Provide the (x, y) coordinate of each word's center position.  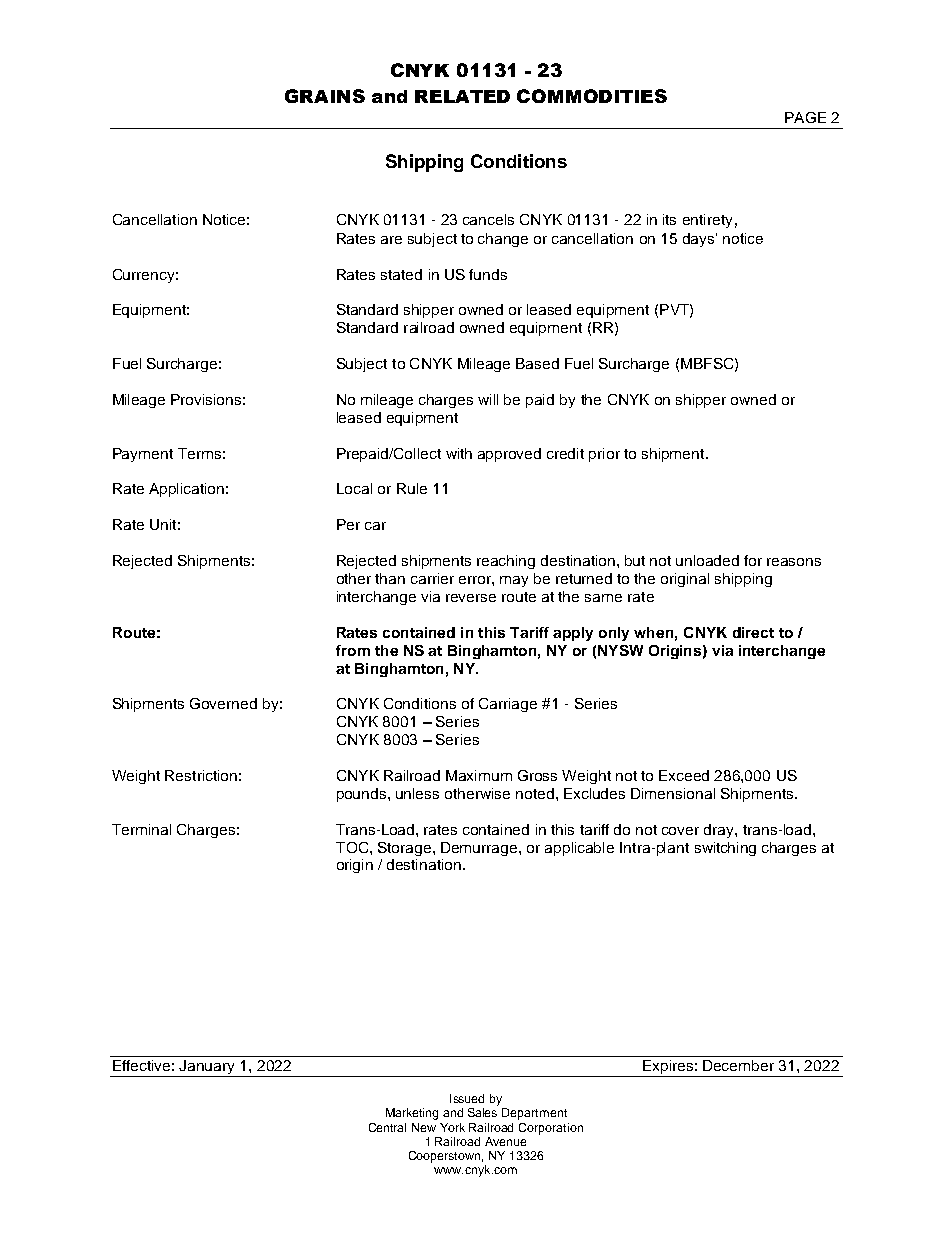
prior (604, 455)
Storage (406, 849)
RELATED (462, 96)
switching (725, 849)
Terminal (141, 829)
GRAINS (325, 96)
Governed (223, 703)
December (738, 1065)
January (208, 1068)
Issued (467, 1098)
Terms (199, 453)
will (488, 399)
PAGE (805, 117)
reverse (471, 598)
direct (753, 632)
